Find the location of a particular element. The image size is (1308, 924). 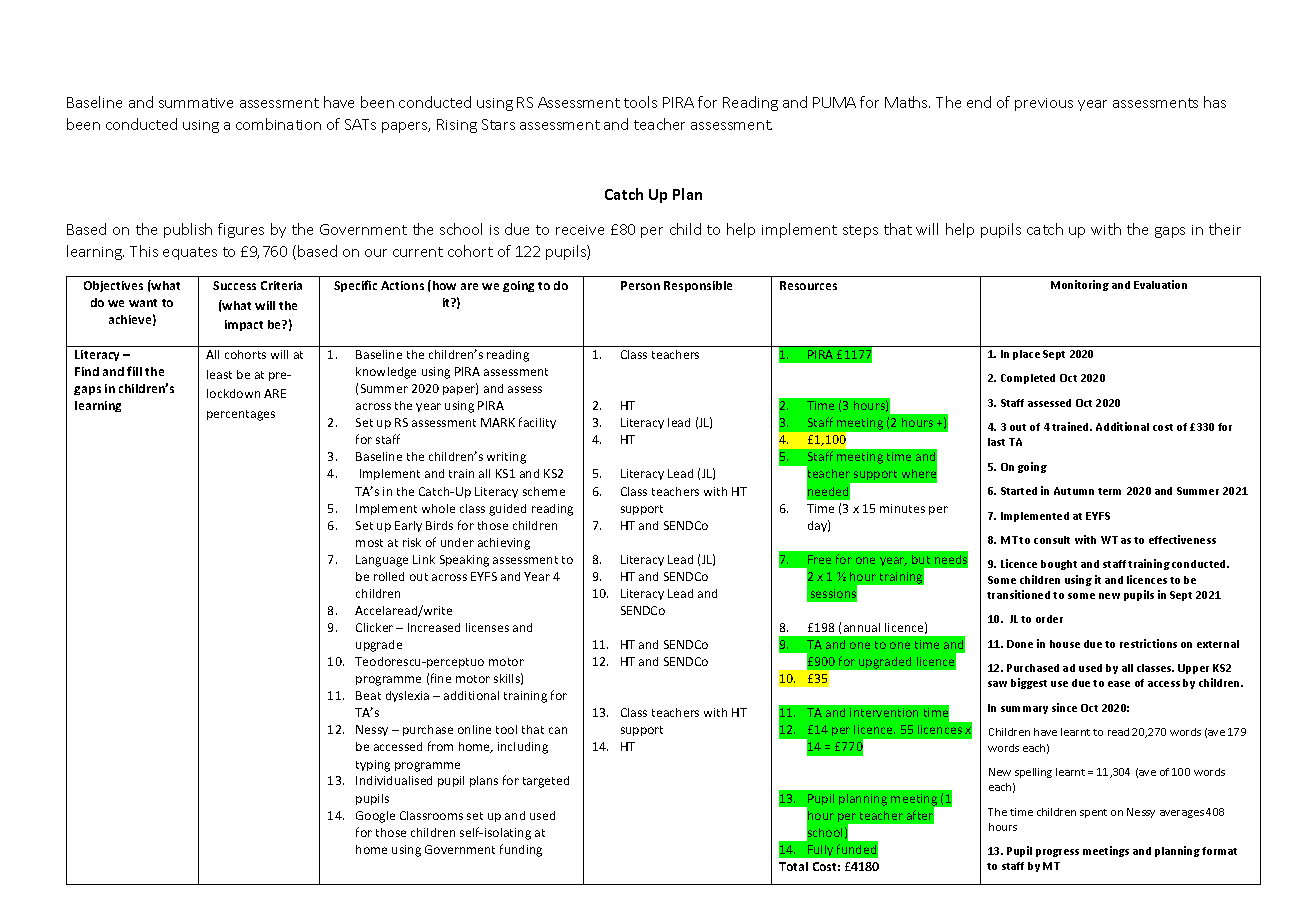

previous is located at coordinates (1044, 104).
